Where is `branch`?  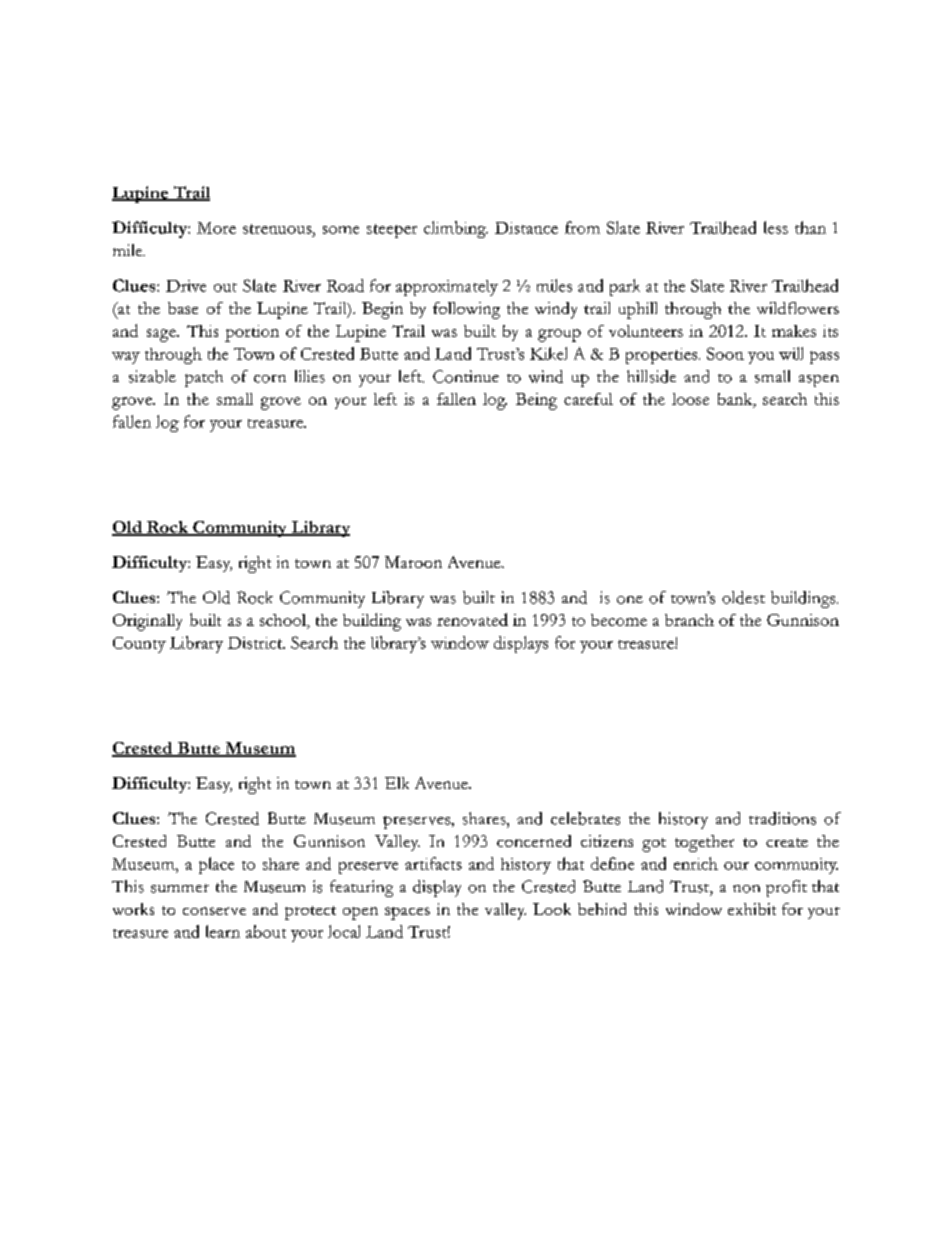
branch is located at coordinates (689, 620).
